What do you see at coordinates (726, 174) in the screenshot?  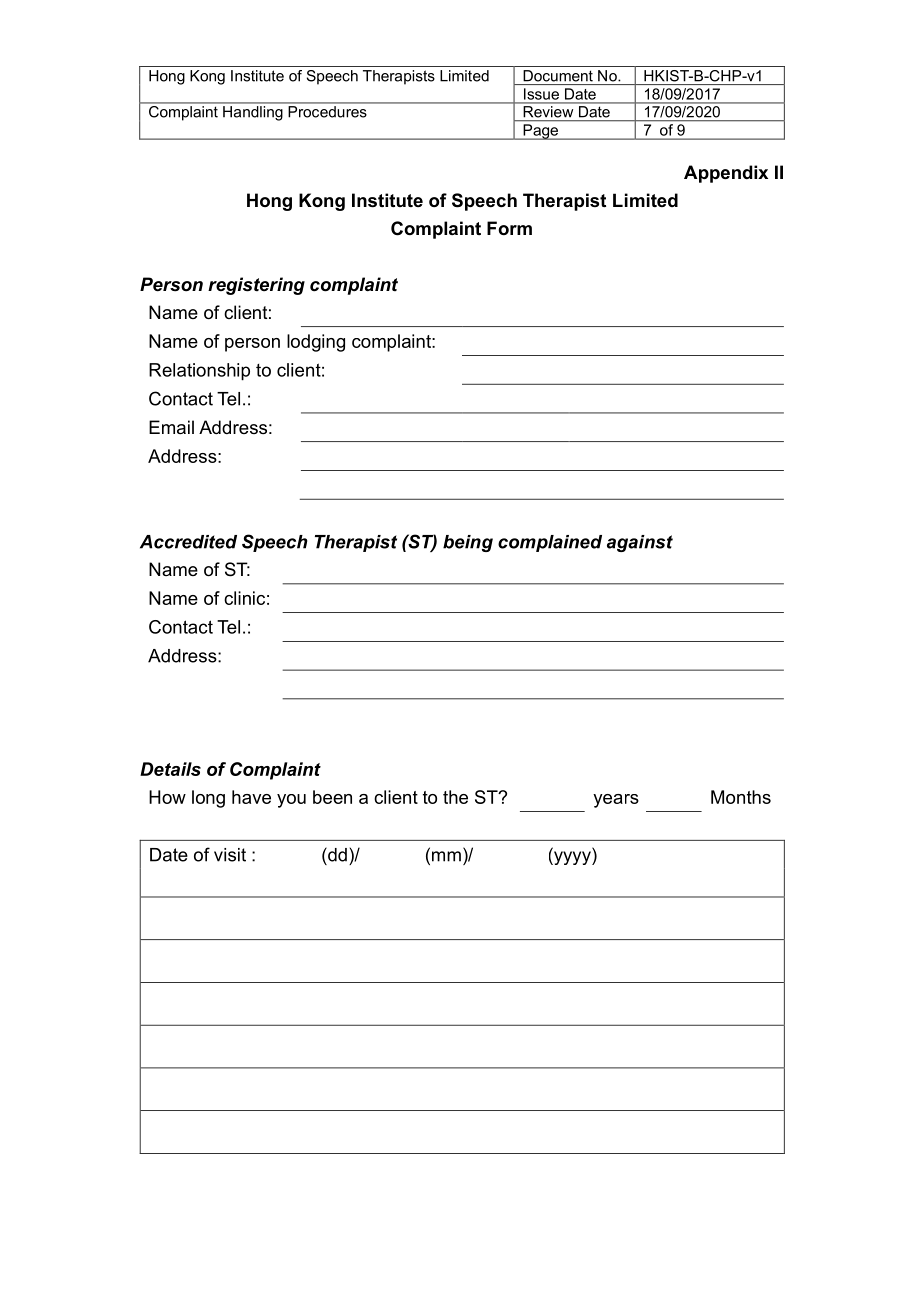 I see `Appendix` at bounding box center [726, 174].
